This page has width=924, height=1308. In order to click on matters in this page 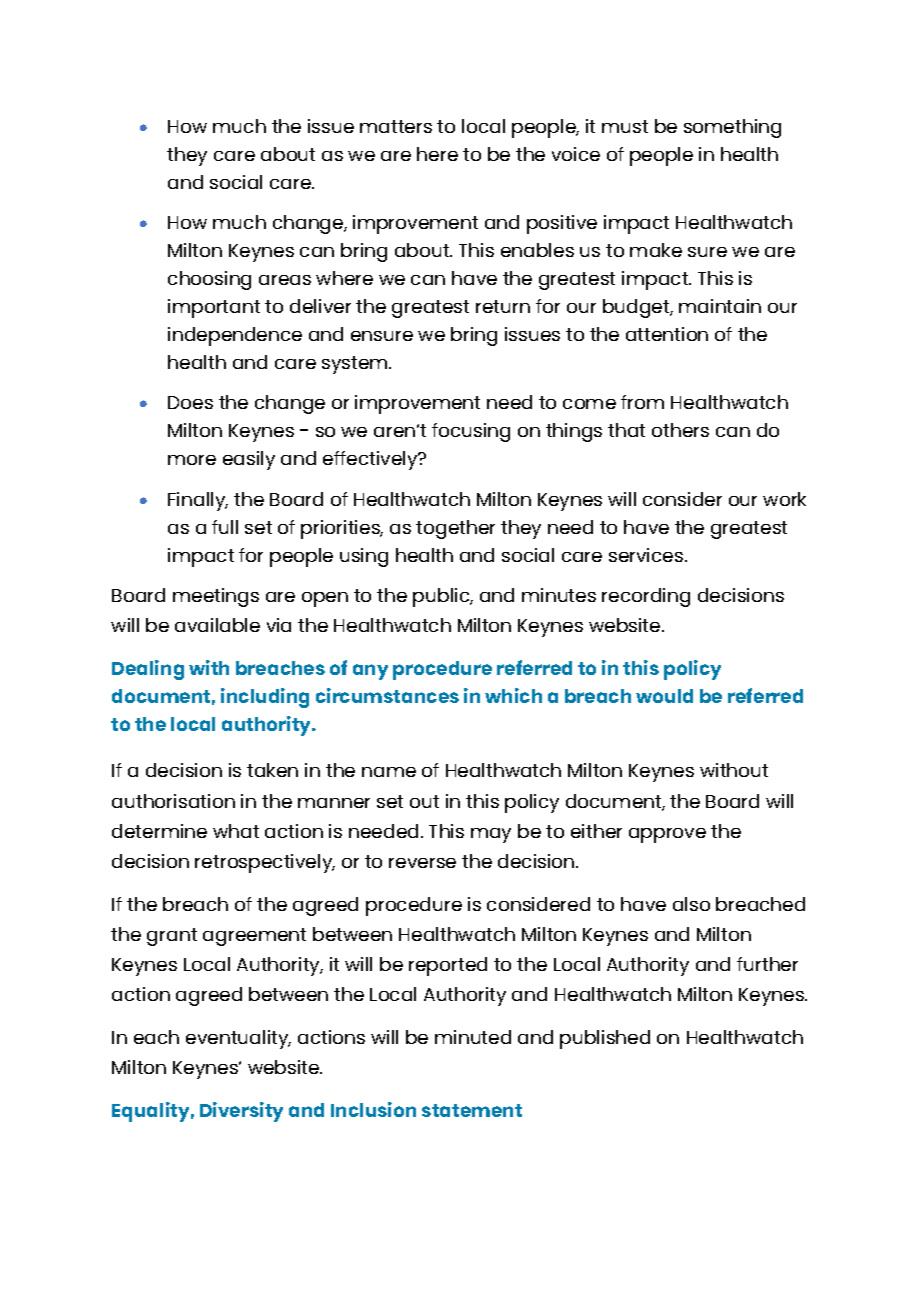, I will do `click(396, 126)`.
